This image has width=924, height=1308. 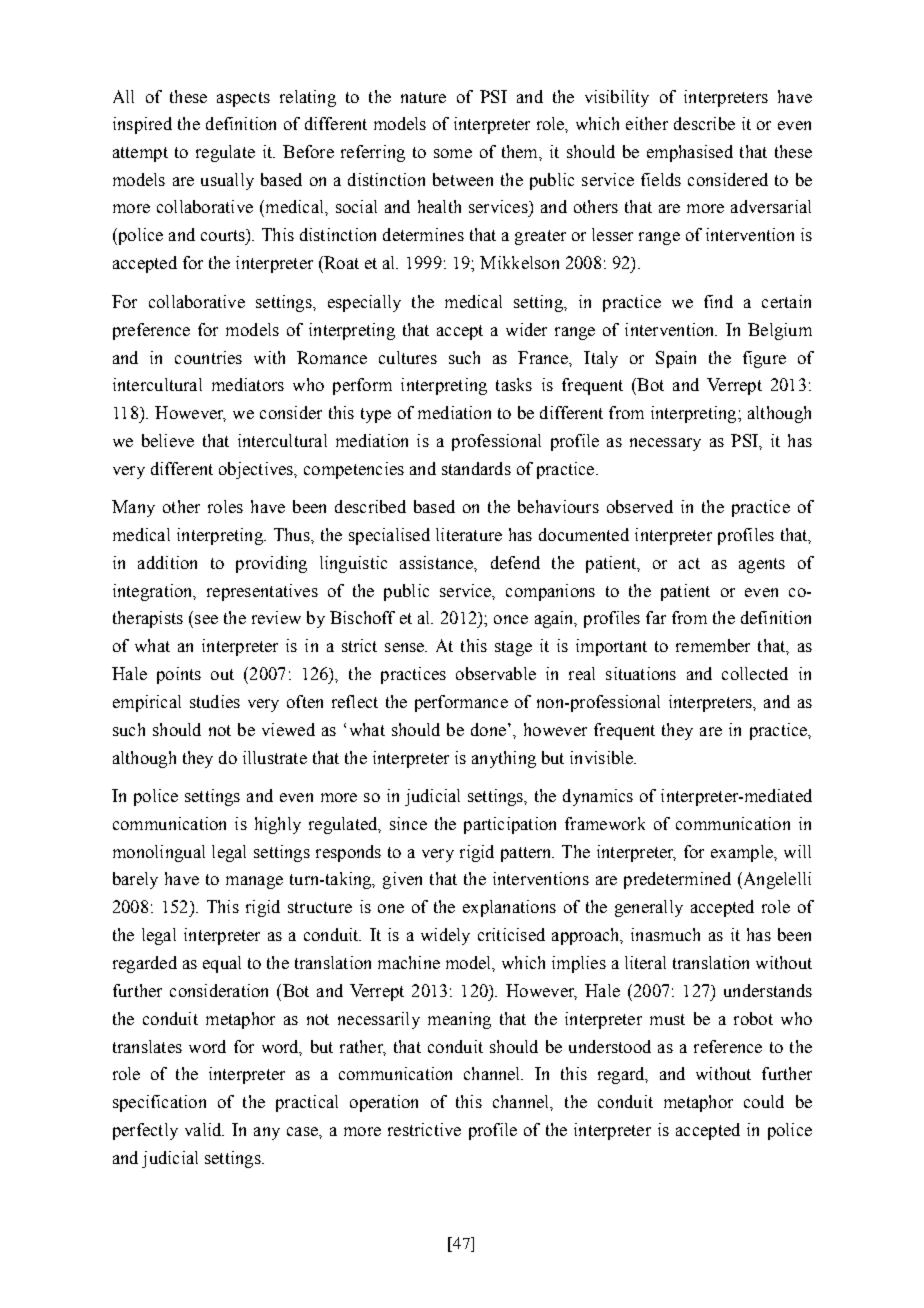 What do you see at coordinates (469, 534) in the image?
I see `literature` at bounding box center [469, 534].
